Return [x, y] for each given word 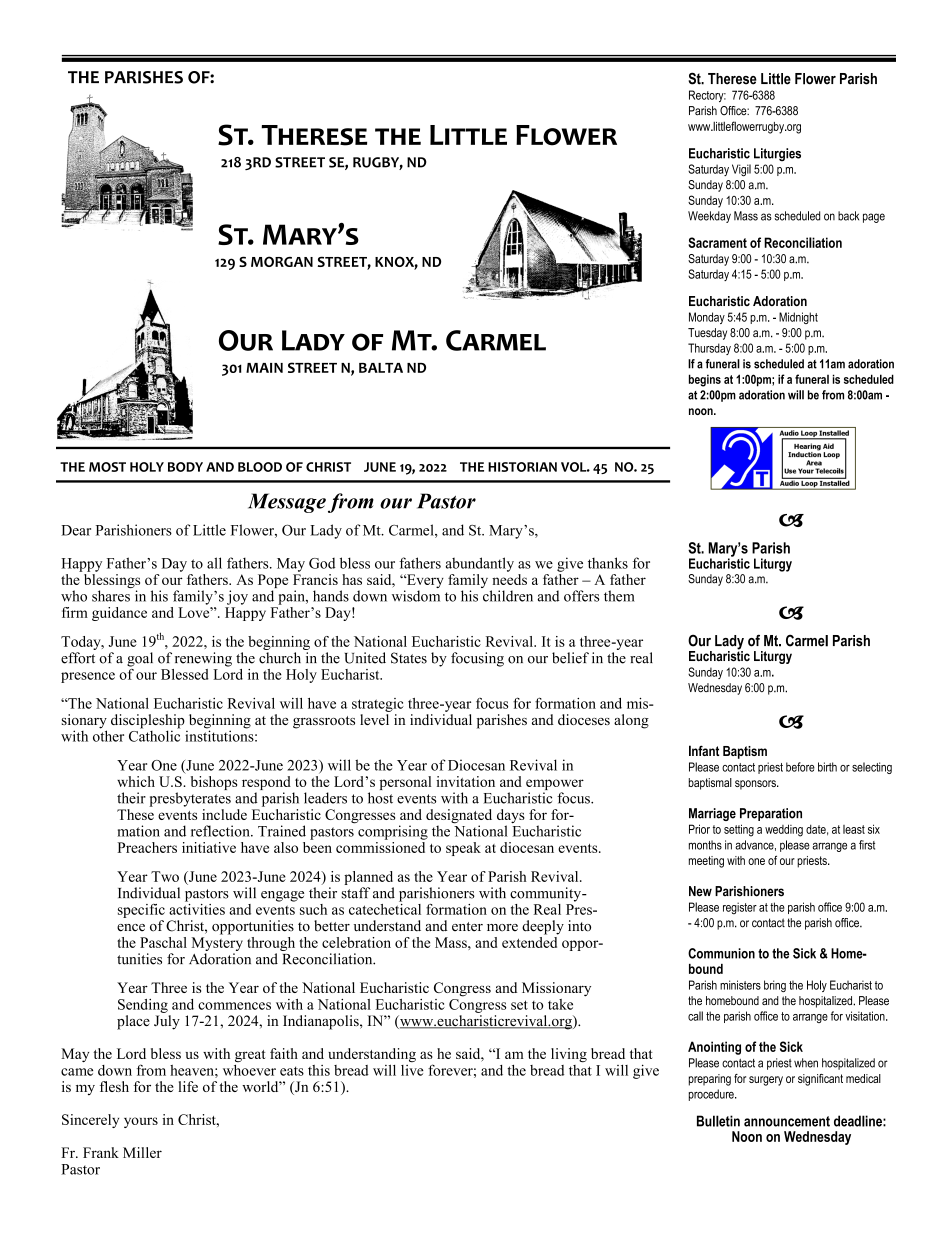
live [412, 1070]
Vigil [741, 170]
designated [459, 817]
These [135, 813]
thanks [608, 563]
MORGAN [282, 261]
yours [141, 1122]
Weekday [709, 217]
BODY [185, 467]
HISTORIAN [522, 467]
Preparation [771, 814]
